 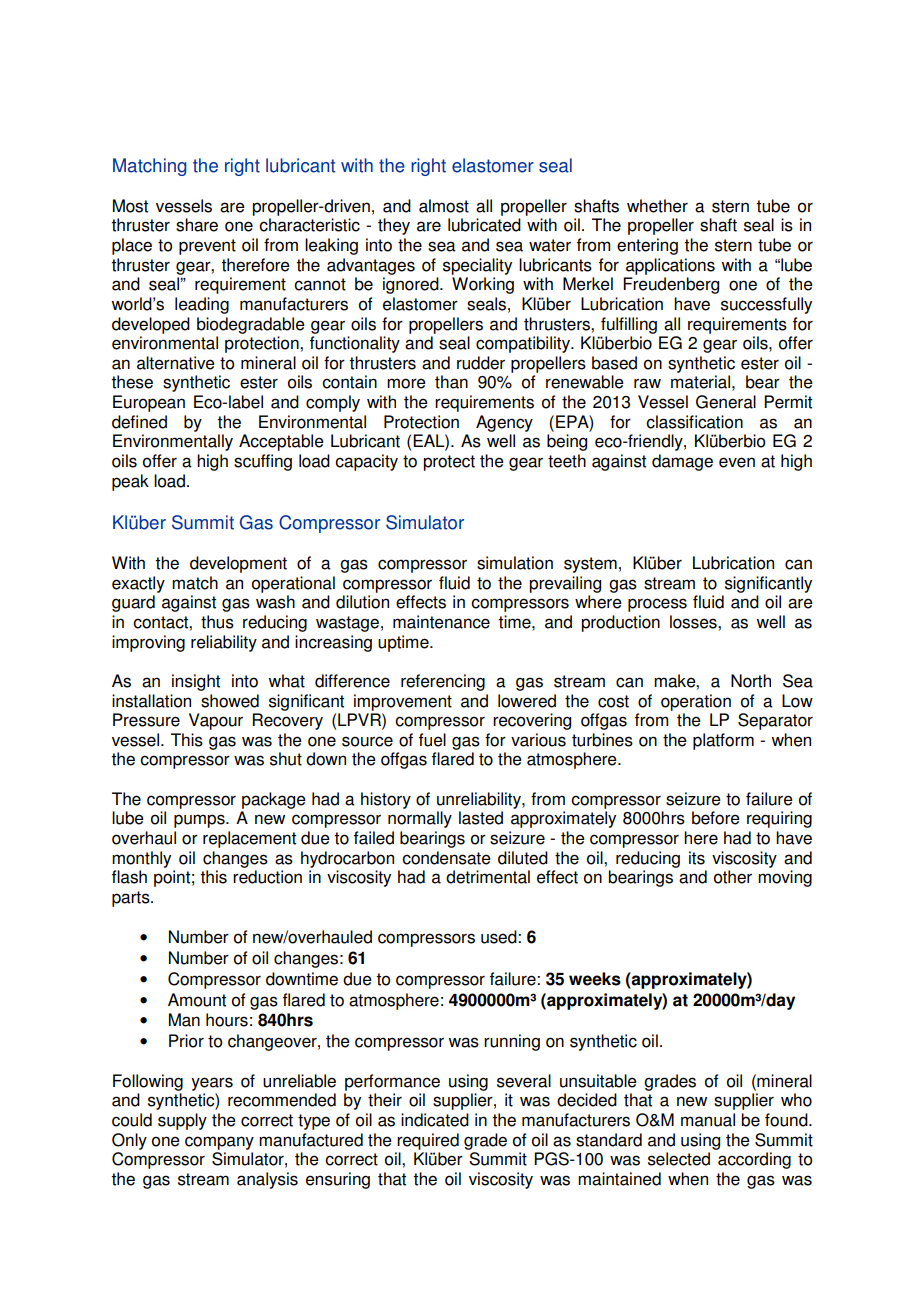 What do you see at coordinates (219, 1143) in the screenshot?
I see `company` at bounding box center [219, 1143].
